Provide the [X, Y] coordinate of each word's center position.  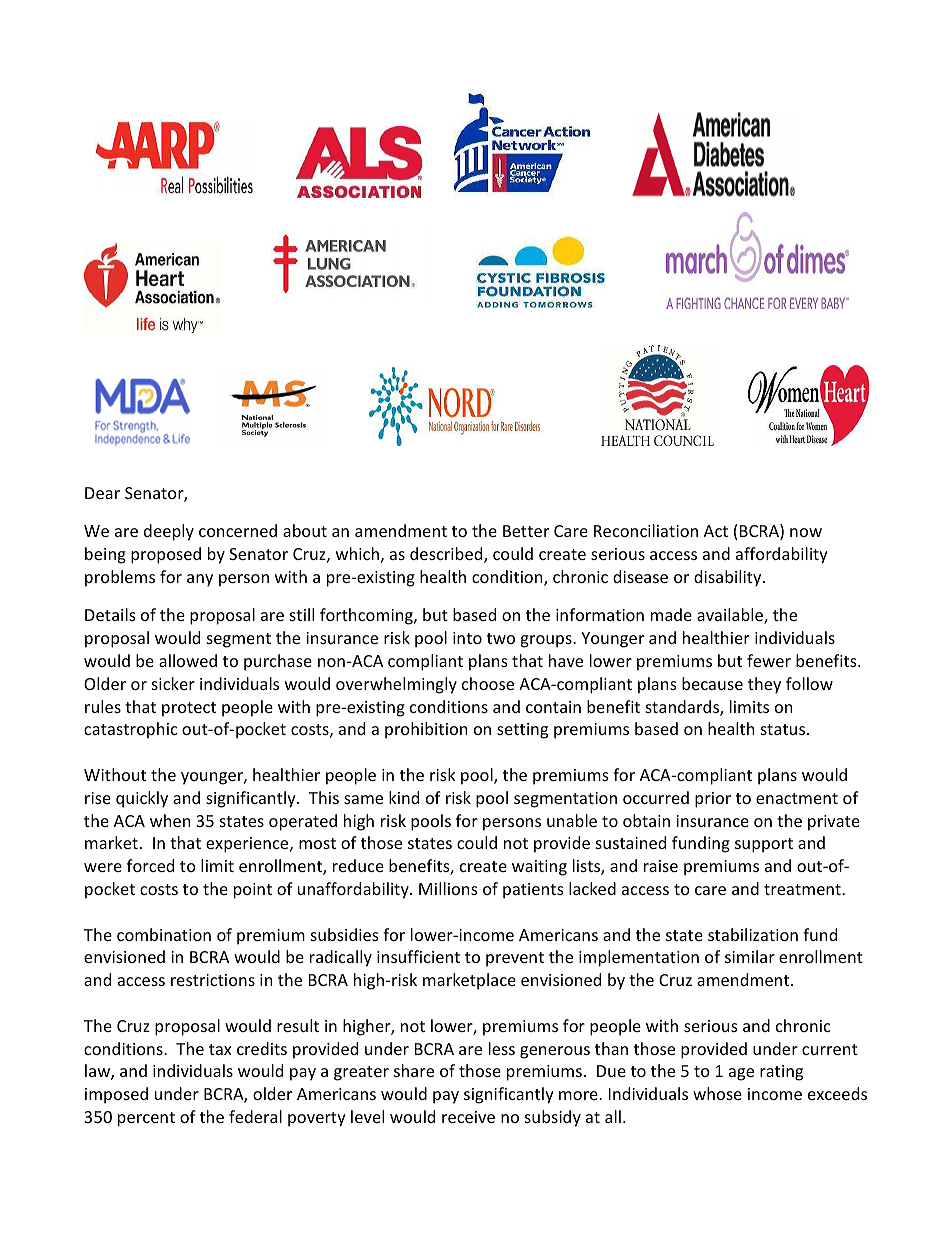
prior [713, 800]
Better [526, 531]
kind [404, 797]
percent [146, 1119]
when [170, 820]
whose [717, 1093]
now [806, 532]
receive [468, 1117]
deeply [169, 532]
